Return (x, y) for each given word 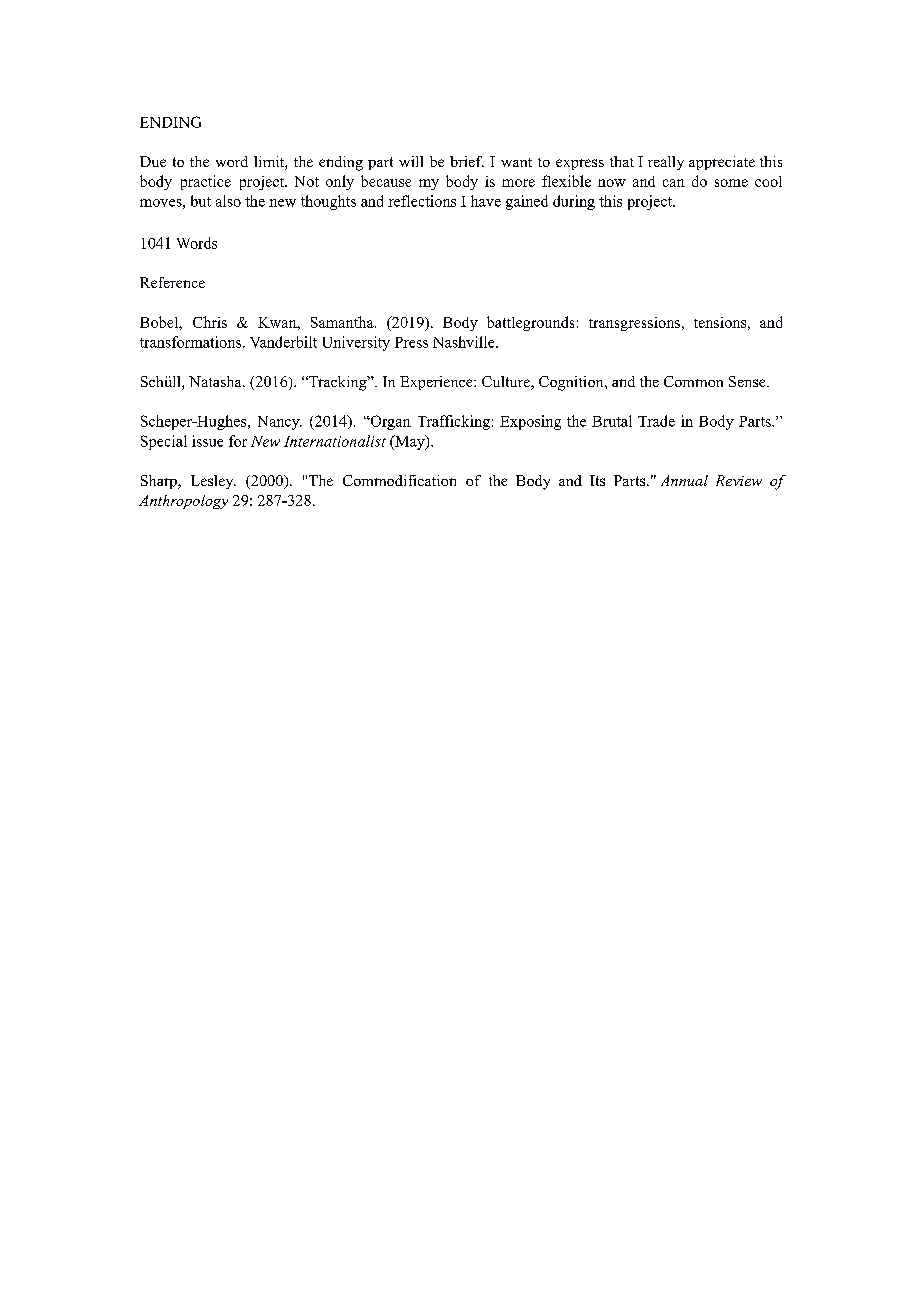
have (486, 201)
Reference (172, 282)
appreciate (722, 163)
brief (467, 161)
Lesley (213, 482)
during (574, 202)
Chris (210, 322)
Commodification (399, 480)
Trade (656, 421)
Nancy (280, 423)
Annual (684, 480)
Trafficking (454, 422)
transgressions (636, 324)
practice (206, 182)
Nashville (465, 342)
